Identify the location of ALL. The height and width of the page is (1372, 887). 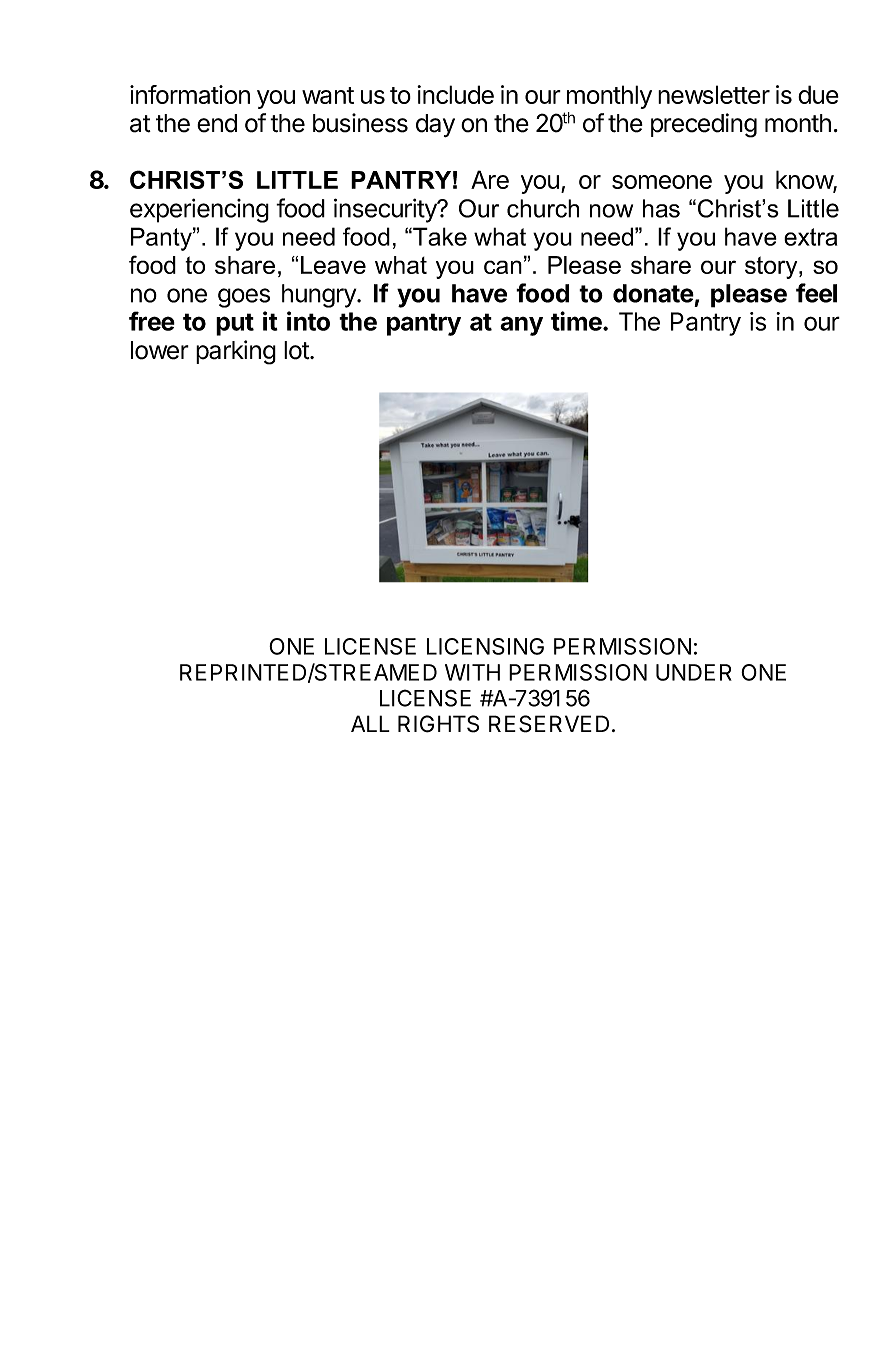
(370, 723).
